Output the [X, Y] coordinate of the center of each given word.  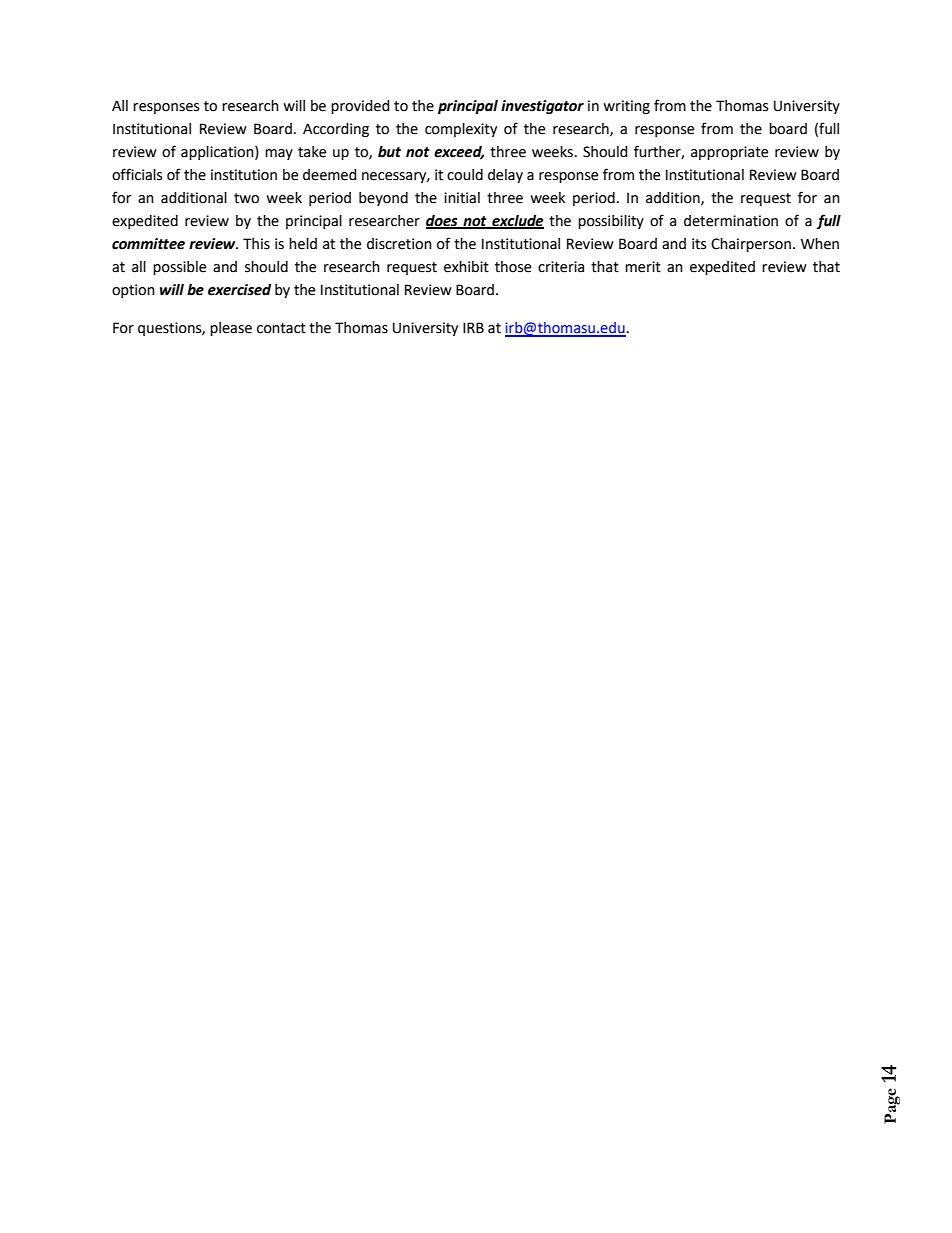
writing [626, 107]
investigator [542, 107]
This [256, 244]
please [231, 329]
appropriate [729, 153]
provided [360, 107]
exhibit [466, 267]
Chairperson [751, 245]
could [465, 175]
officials [137, 174]
